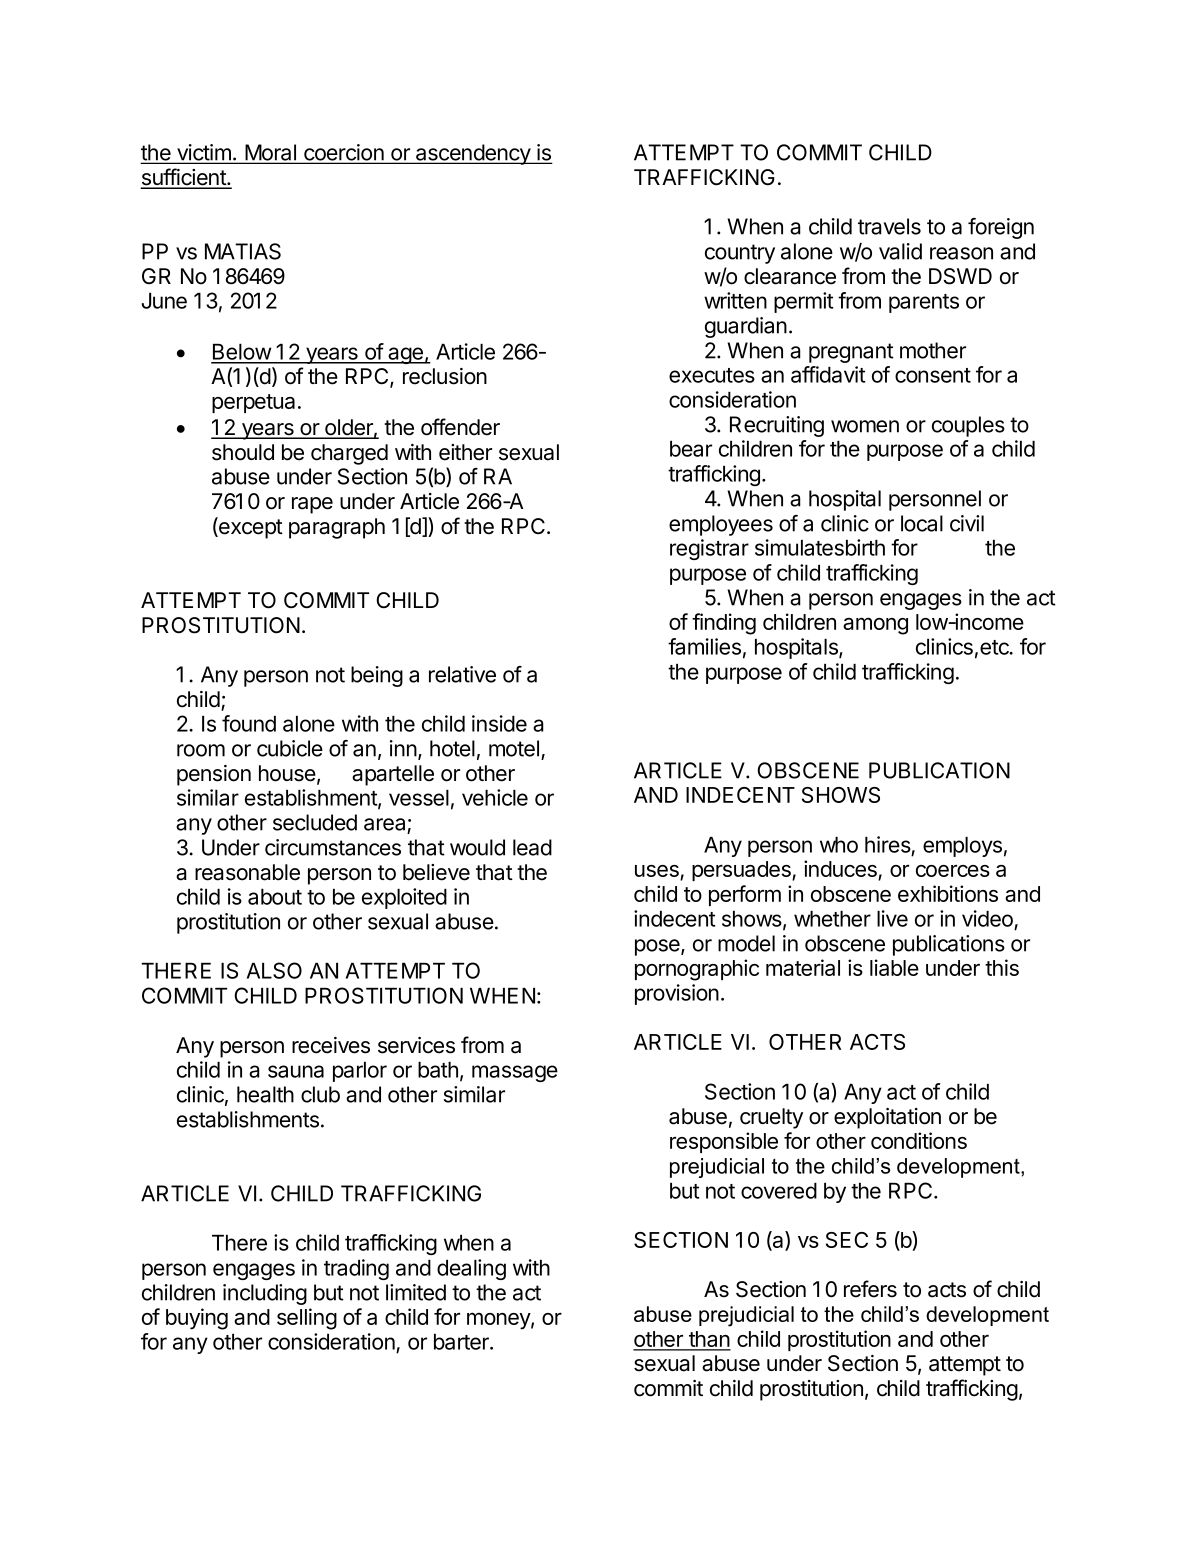 This document has width=1196, height=1547. I want to click on travels, so click(889, 226).
